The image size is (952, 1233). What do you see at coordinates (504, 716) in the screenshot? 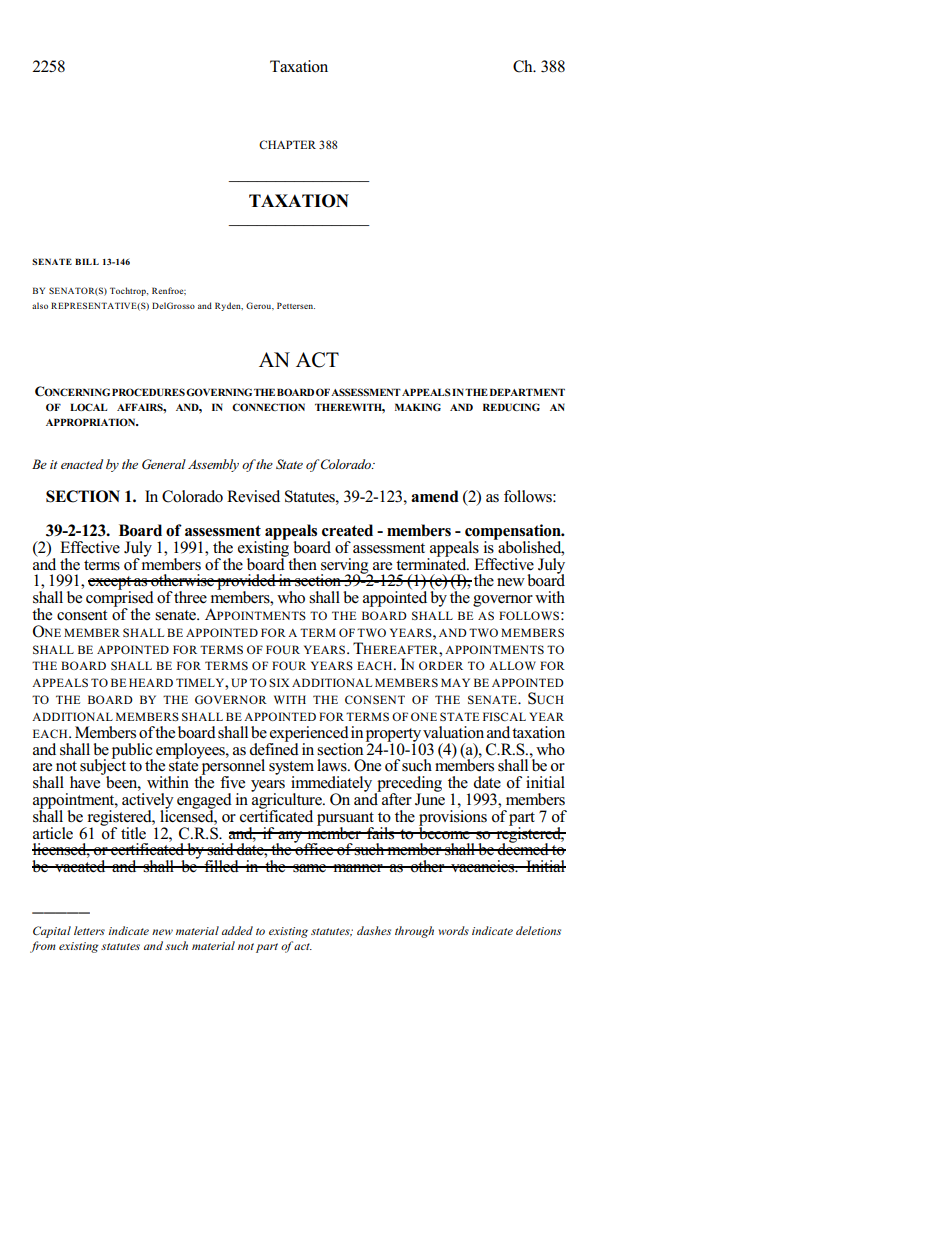
I see `FISCAL` at bounding box center [504, 716].
